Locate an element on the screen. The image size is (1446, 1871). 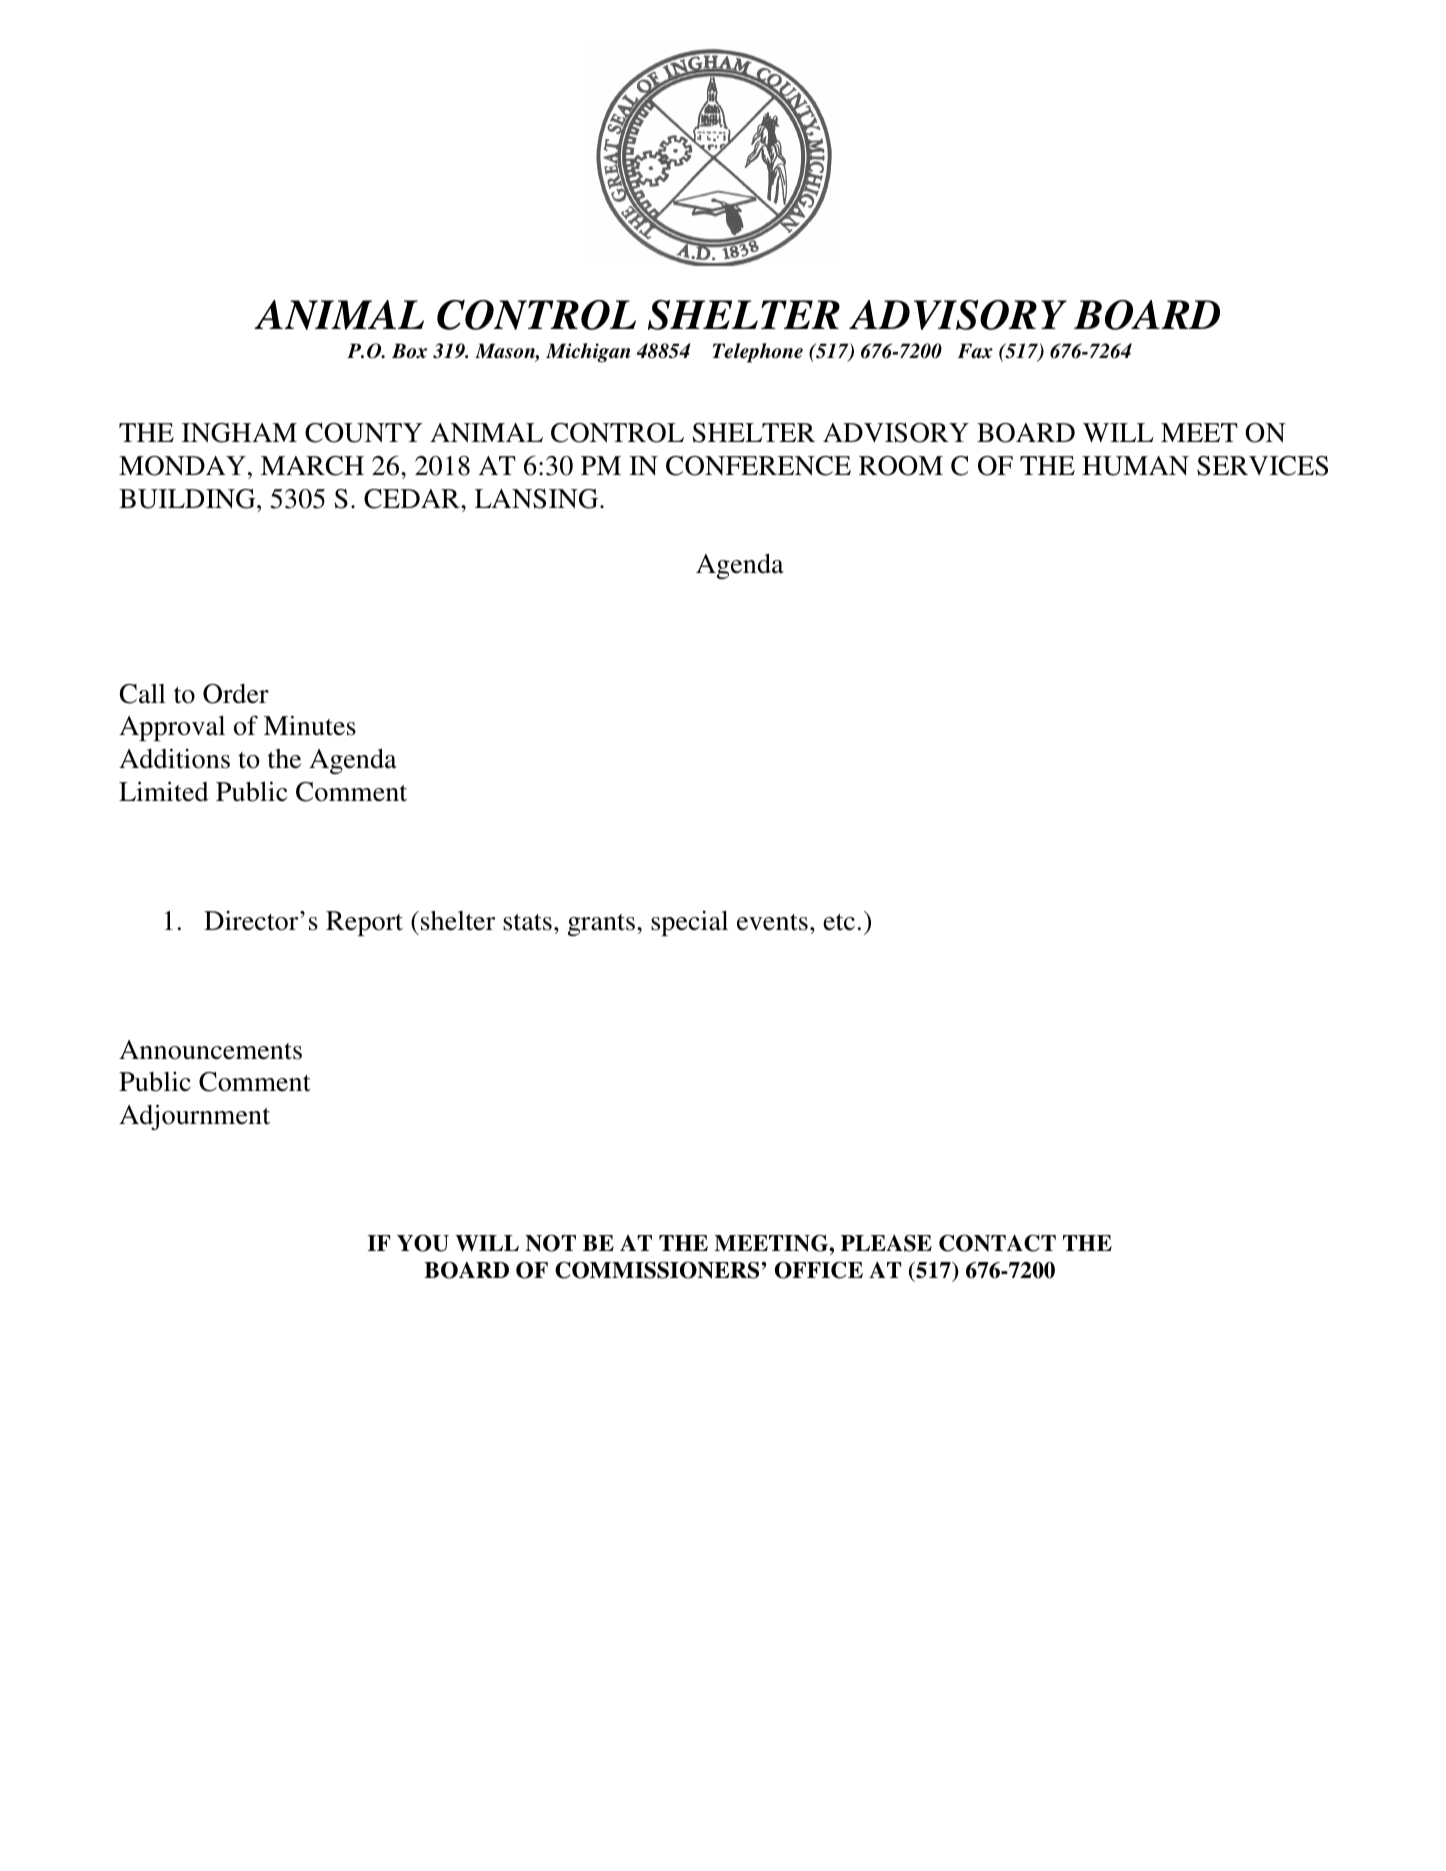
INGHAM is located at coordinates (239, 433).
